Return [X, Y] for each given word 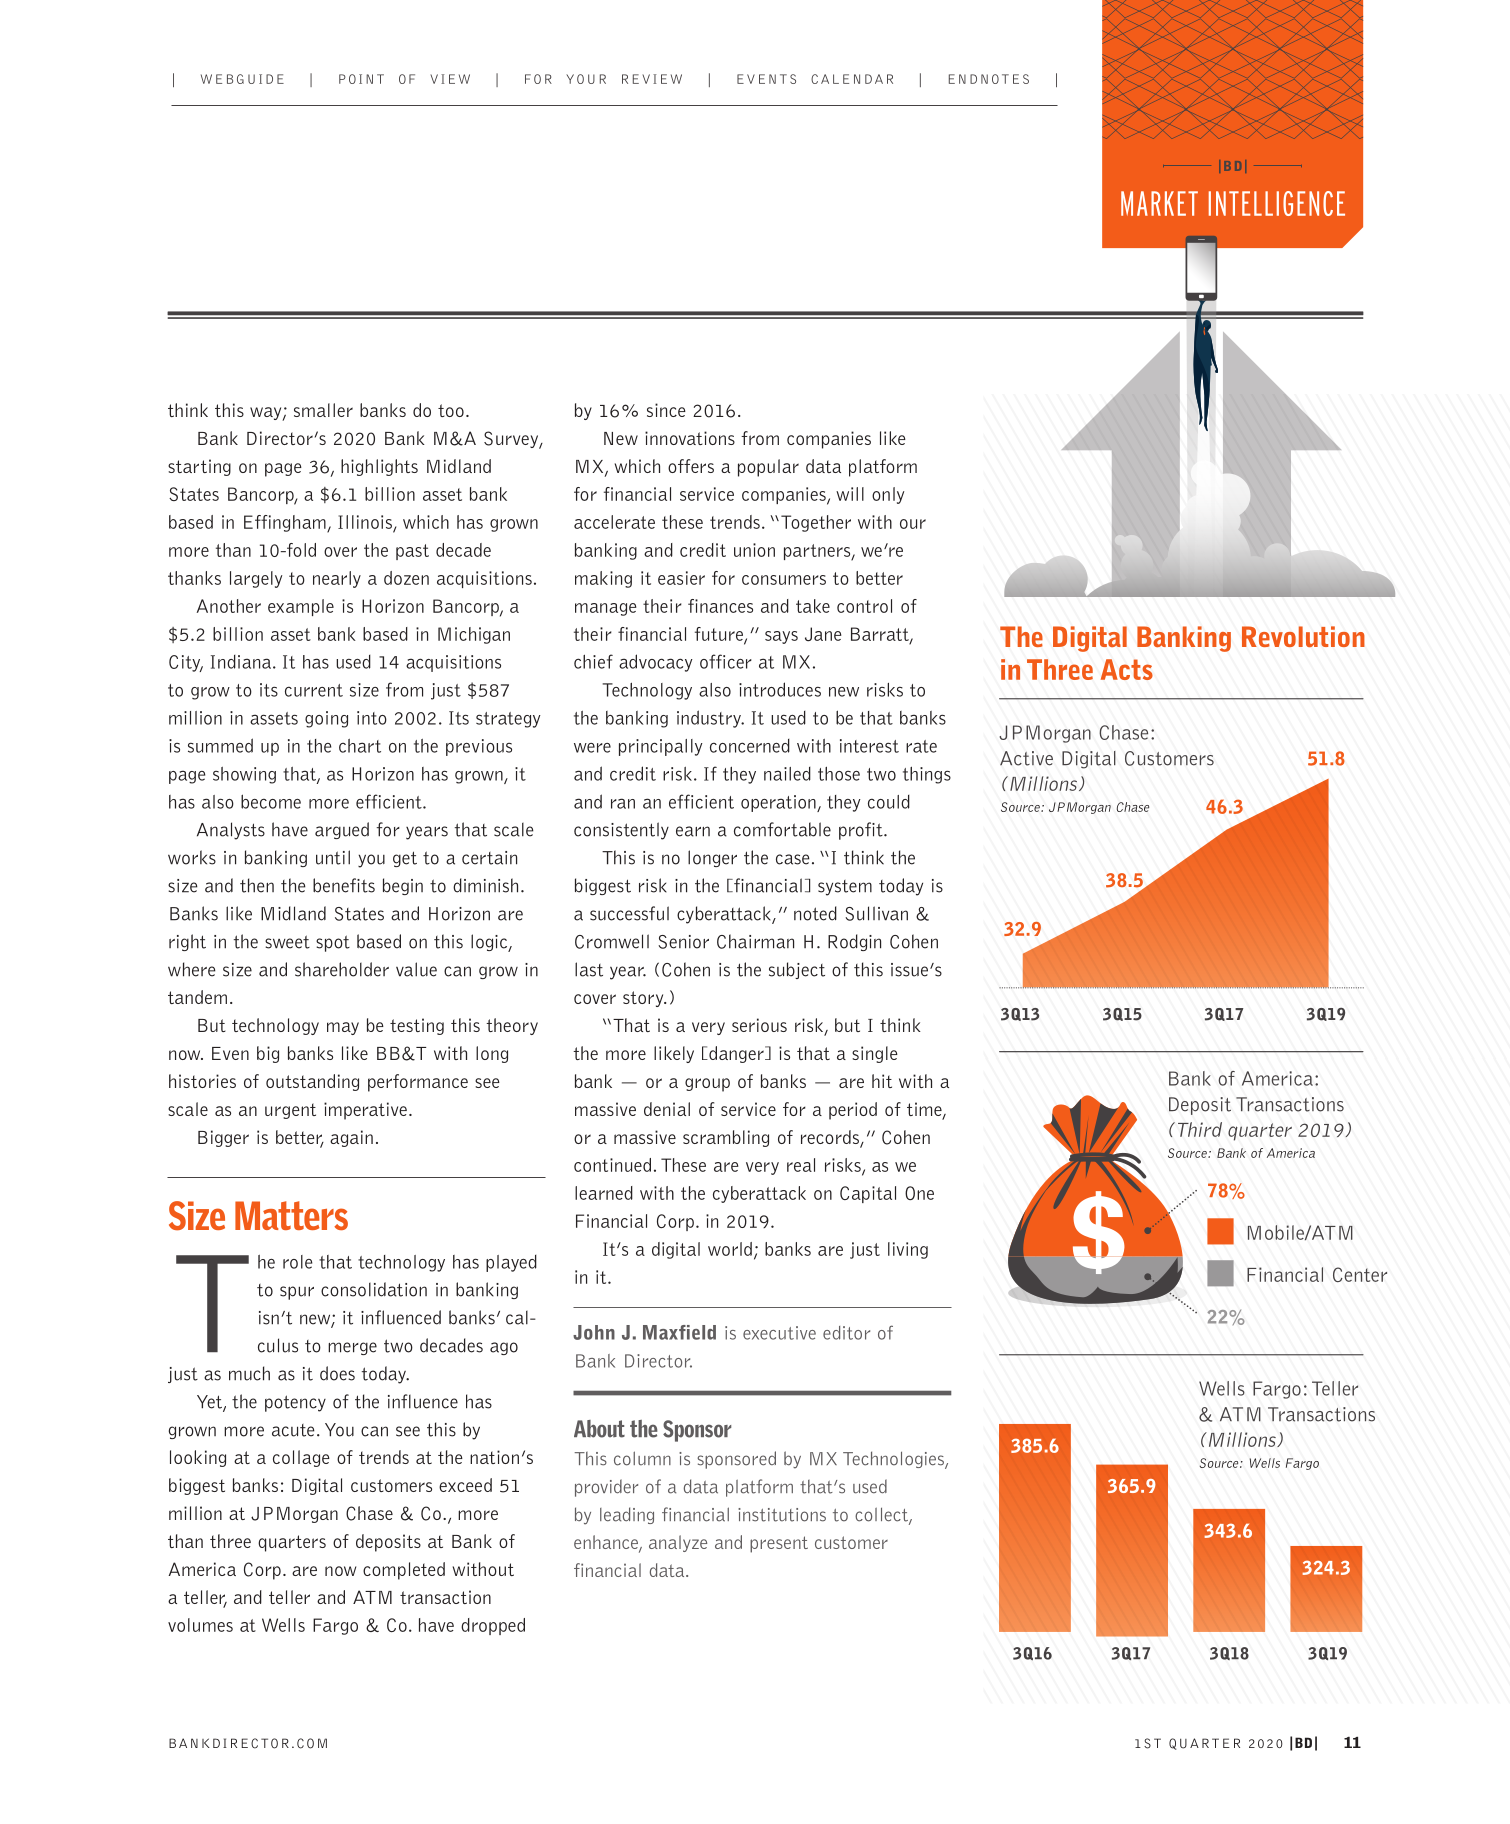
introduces [780, 689]
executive [779, 1333]
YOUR [586, 79]
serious [759, 1025]
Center [1360, 1274]
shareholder [342, 969]
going [326, 719]
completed [404, 1571]
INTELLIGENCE [1277, 203]
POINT [361, 79]
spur [297, 1293]
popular [768, 468]
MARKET [1159, 203]
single [875, 1054]
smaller [323, 410]
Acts [1127, 669]
